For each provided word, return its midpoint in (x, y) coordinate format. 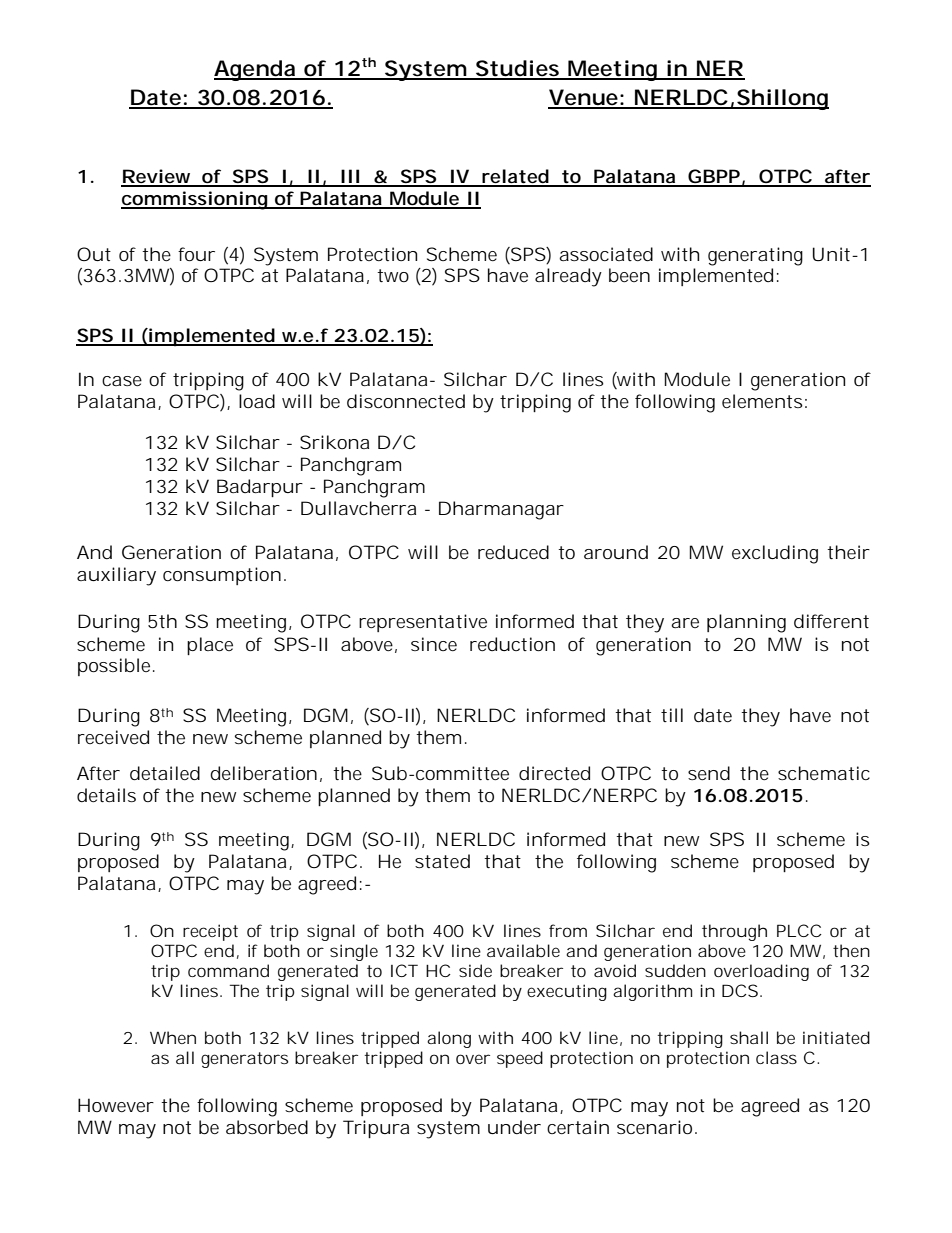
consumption (222, 576)
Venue (584, 98)
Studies (517, 69)
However (116, 1105)
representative (423, 623)
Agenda (255, 70)
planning (746, 623)
